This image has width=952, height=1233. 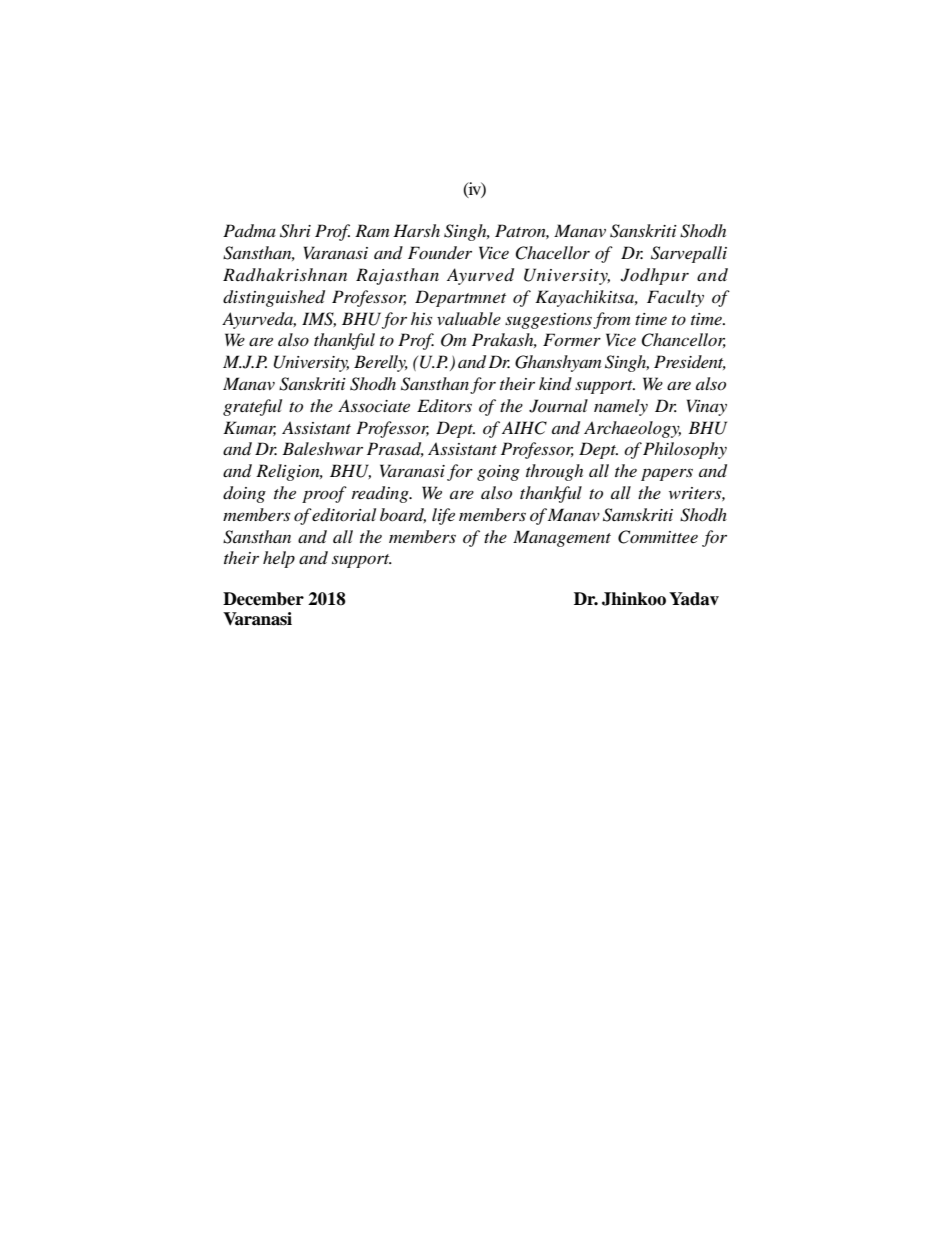 I want to click on Editors, so click(x=444, y=405).
